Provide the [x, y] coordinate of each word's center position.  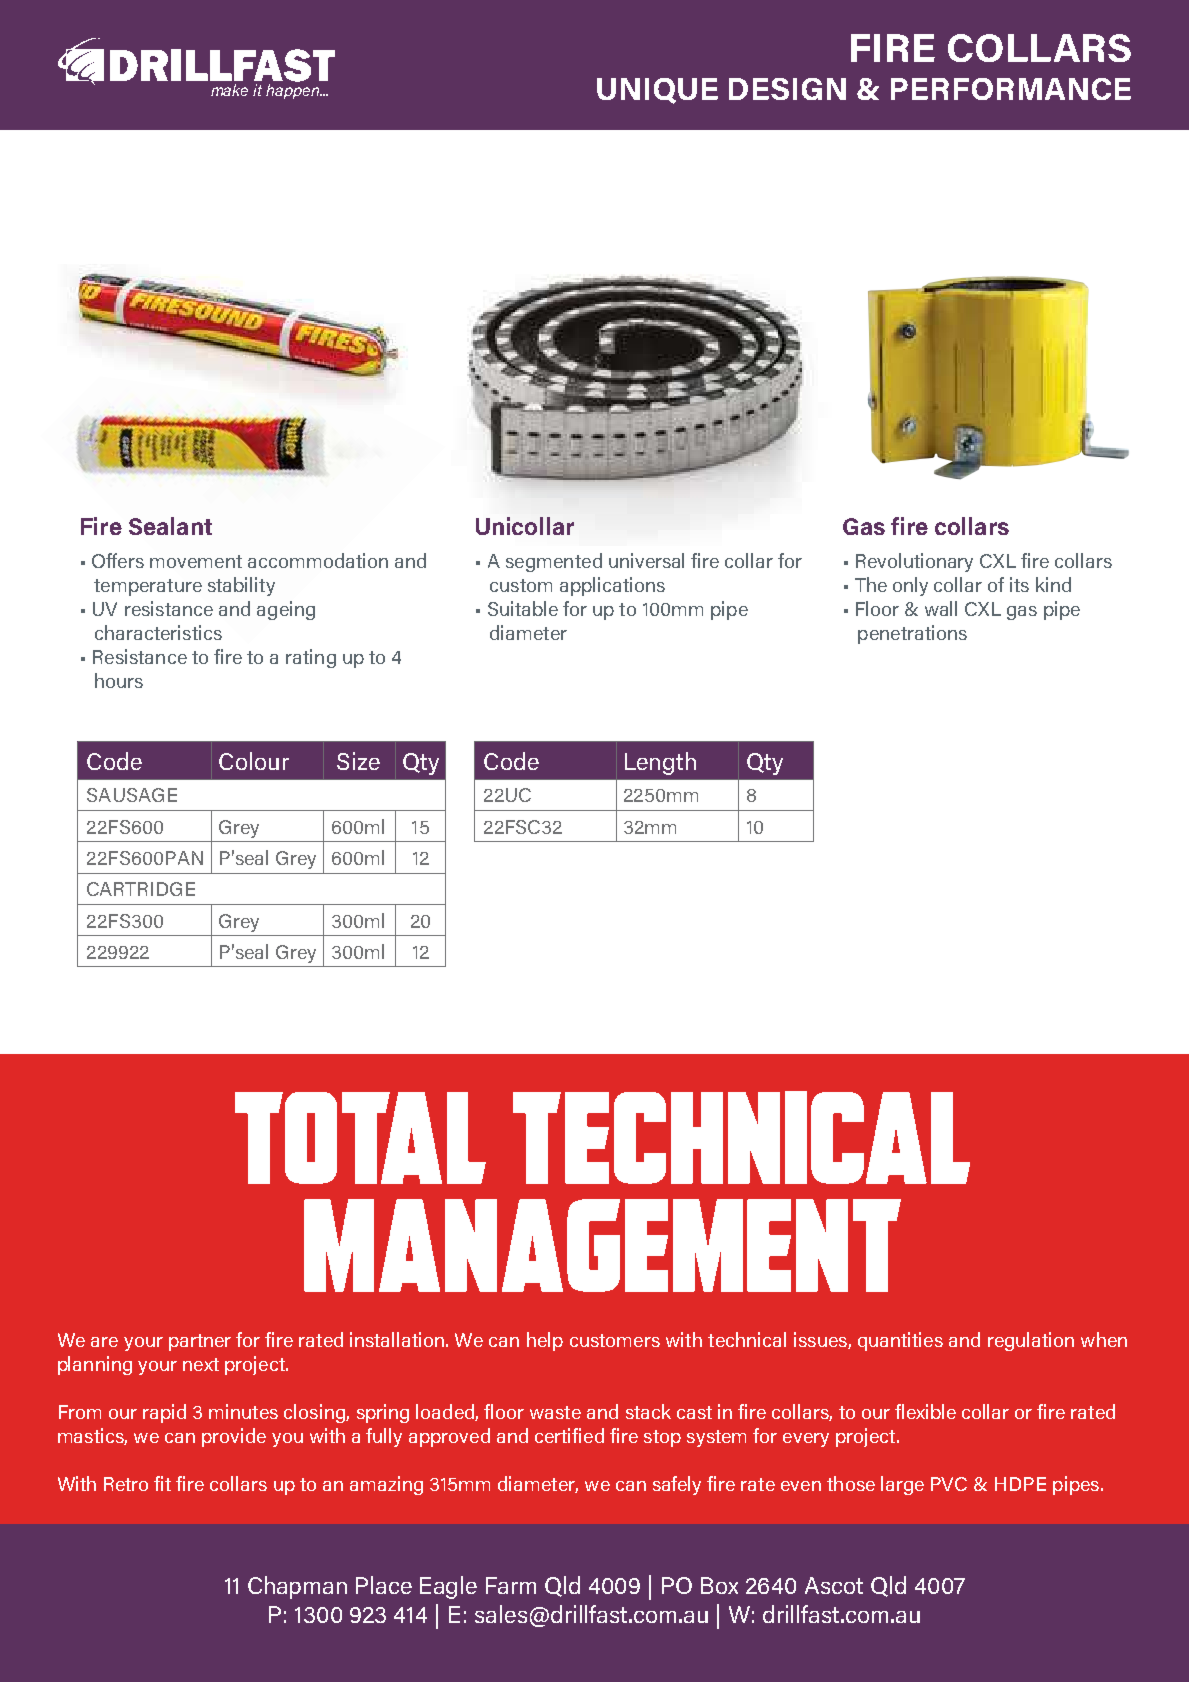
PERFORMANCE [1011, 89]
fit [162, 1483]
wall [941, 608]
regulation [1031, 1341]
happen [294, 90]
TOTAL [360, 1138]
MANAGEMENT [602, 1245]
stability [241, 586]
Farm [511, 1585]
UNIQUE [657, 91]
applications [612, 586]
